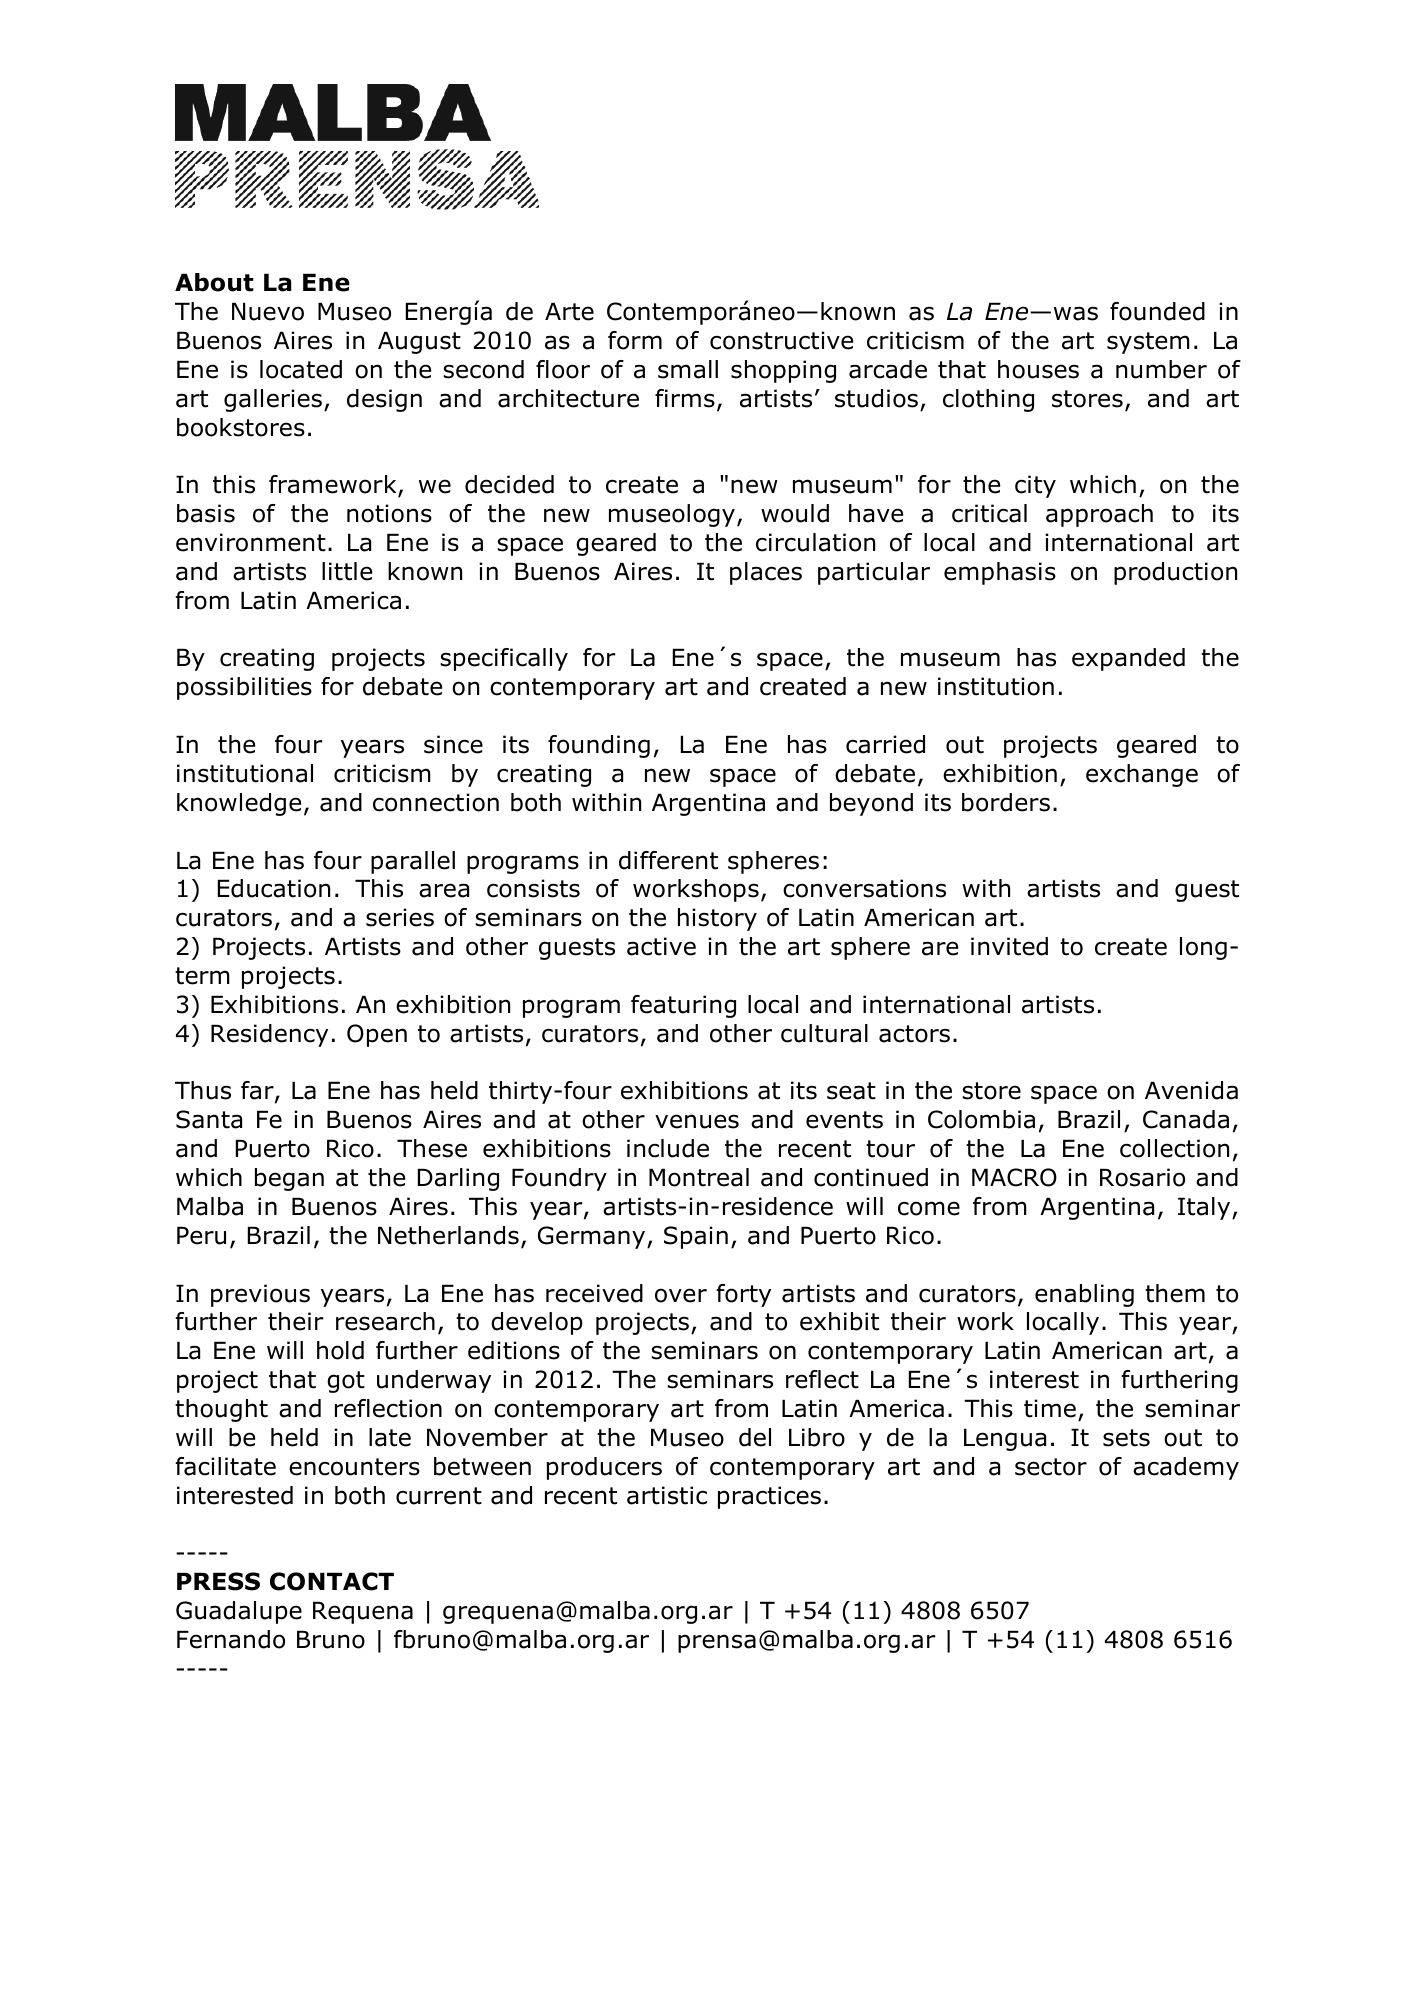 This page has height=2000, width=1414. What do you see at coordinates (1051, 1467) in the page?
I see `sector` at bounding box center [1051, 1467].
